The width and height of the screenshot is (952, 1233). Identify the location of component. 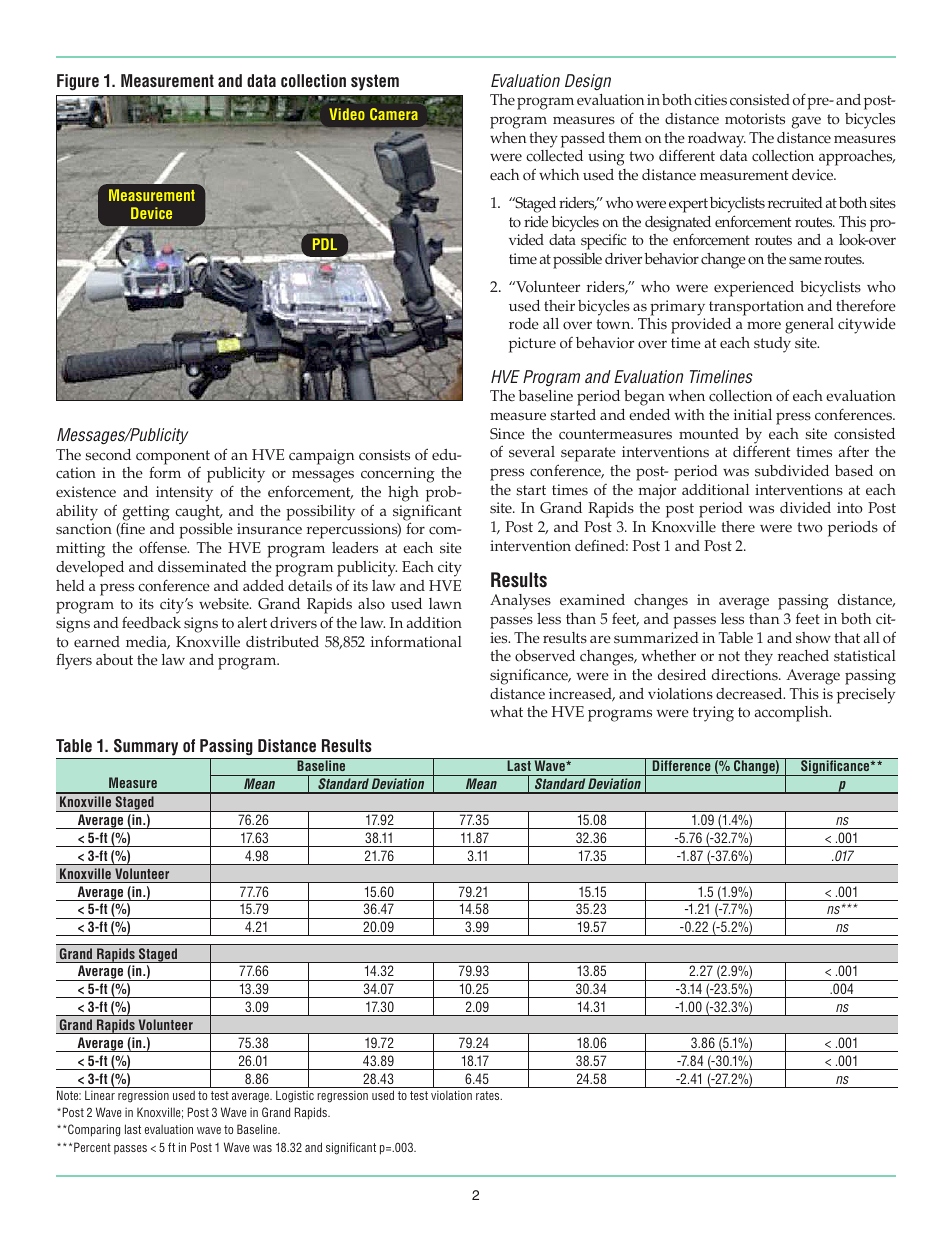
(173, 458).
